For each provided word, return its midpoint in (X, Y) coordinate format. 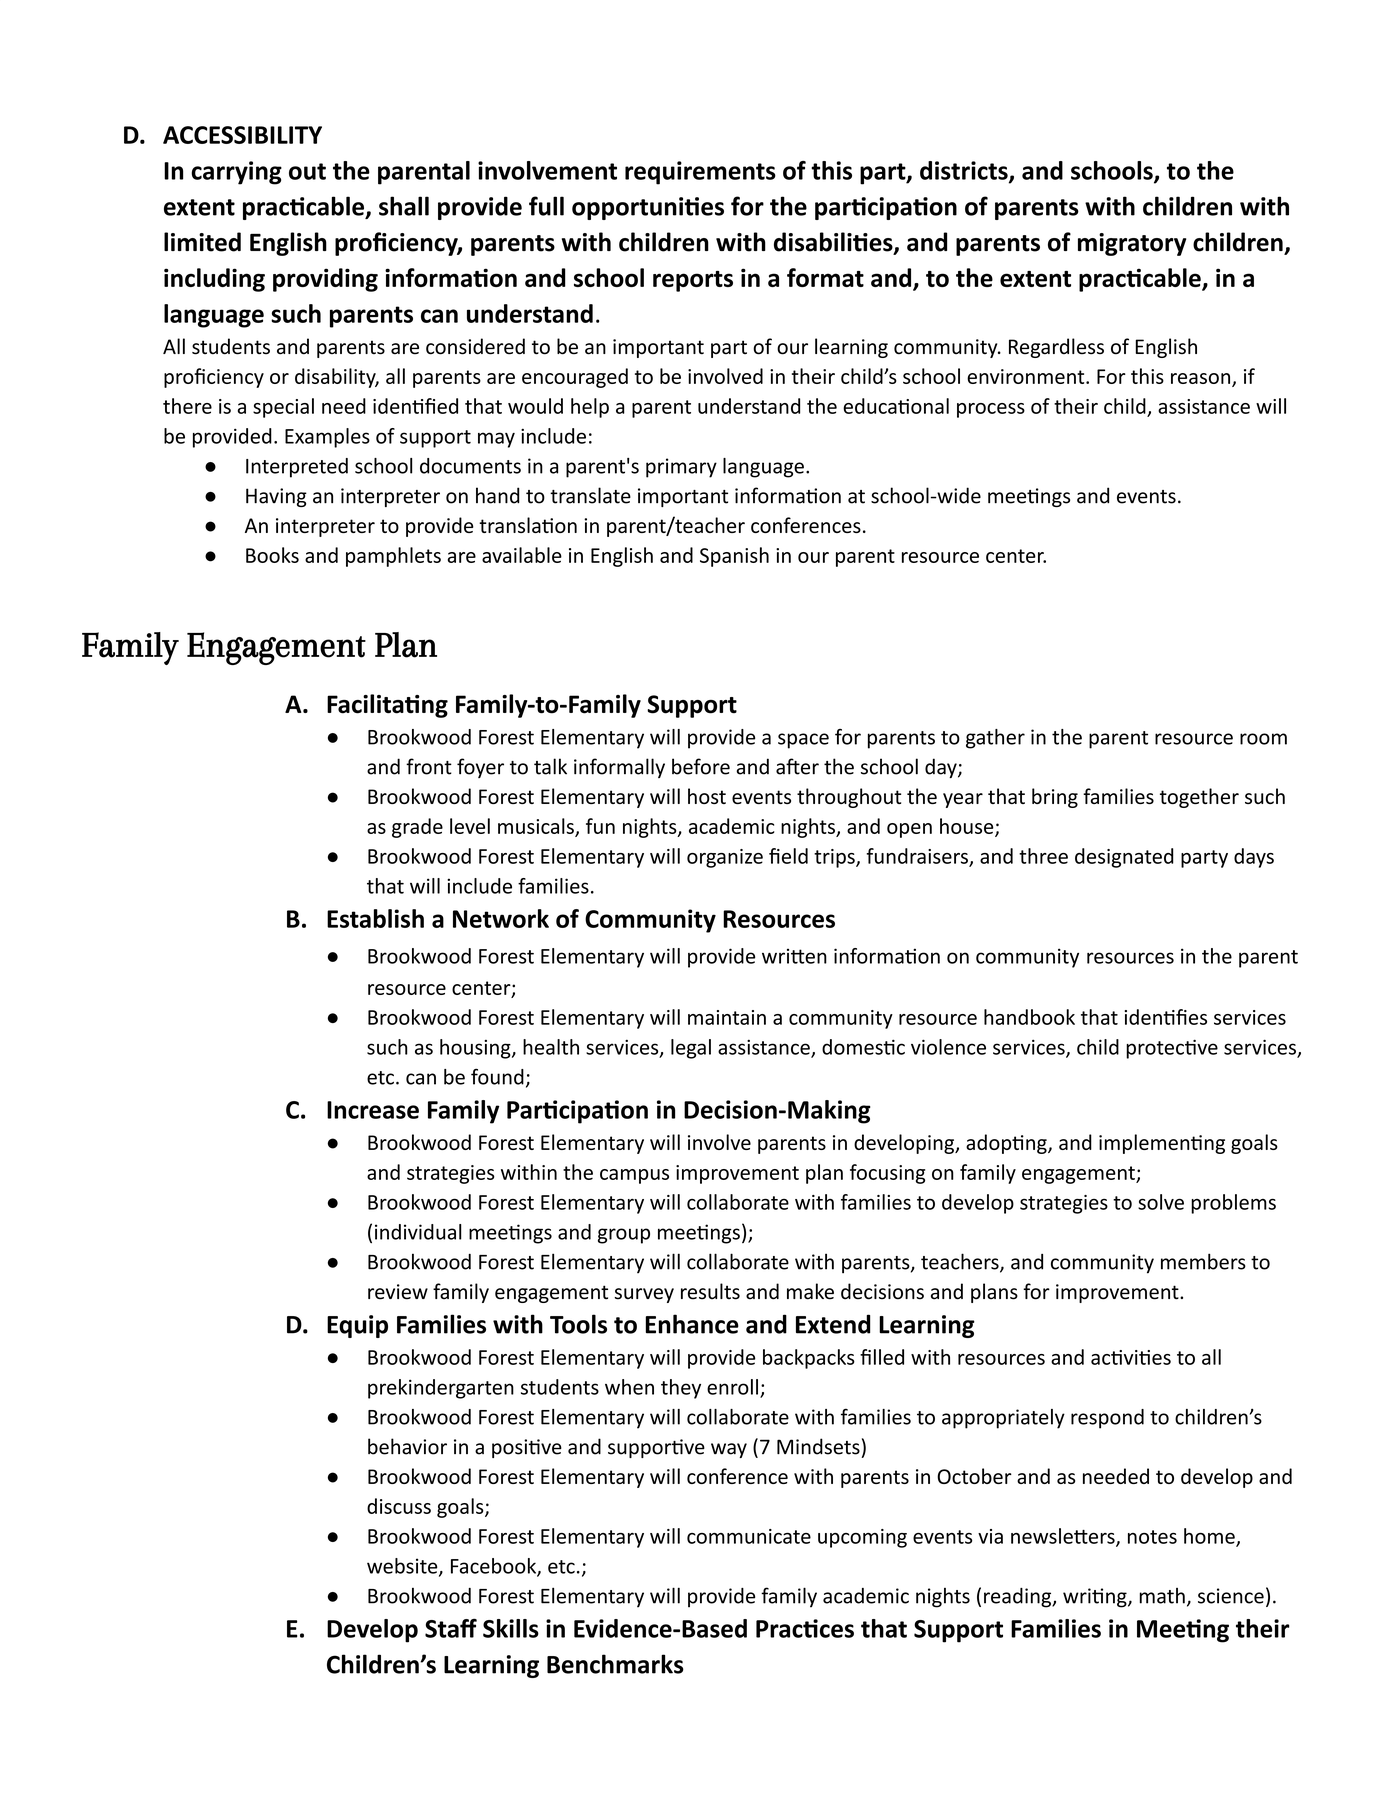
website (403, 1567)
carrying (236, 173)
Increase (373, 1110)
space (803, 741)
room (1263, 739)
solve (1161, 1202)
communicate (749, 1536)
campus (634, 1176)
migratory (1132, 244)
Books (272, 555)
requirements (700, 173)
